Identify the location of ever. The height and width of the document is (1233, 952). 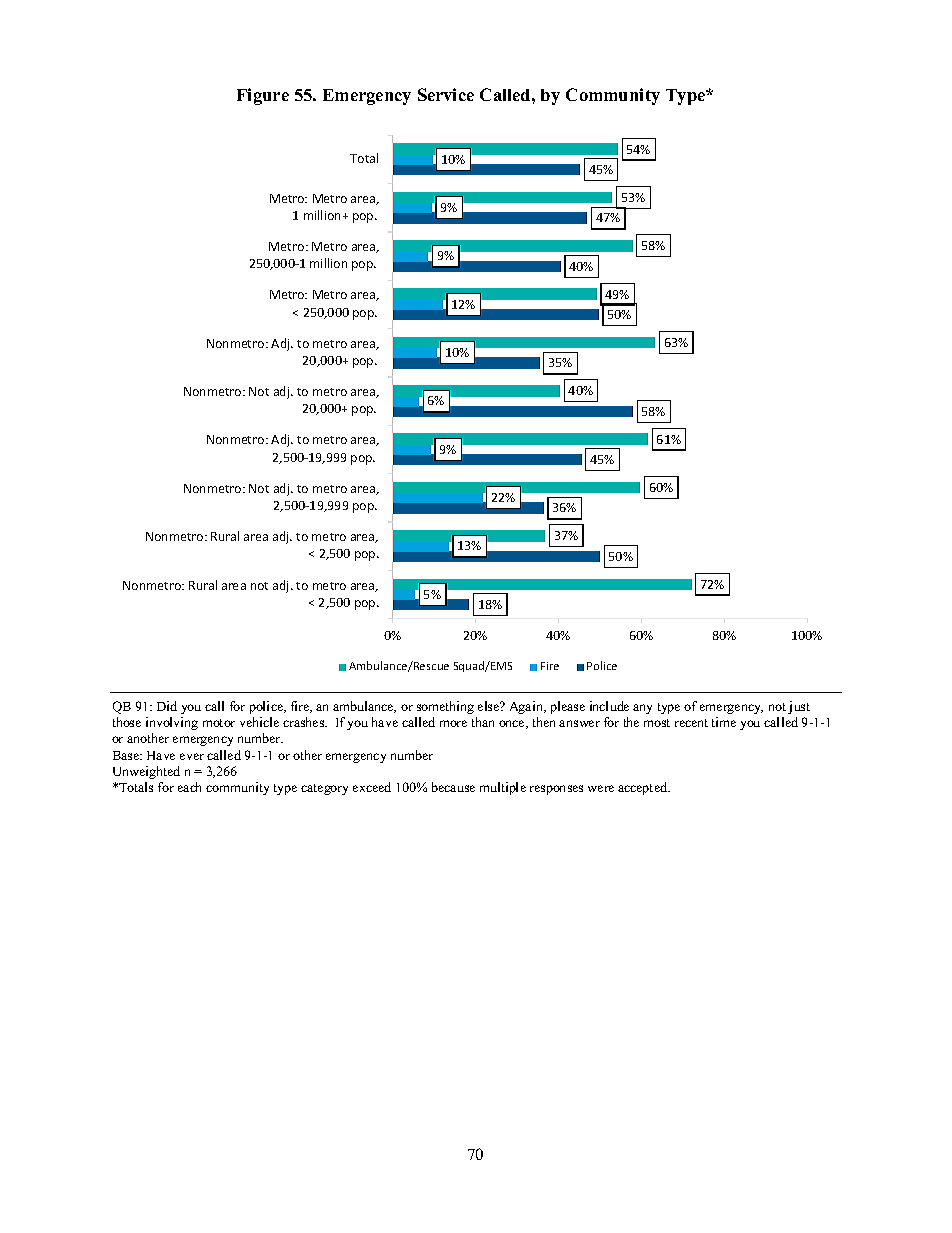
(192, 756).
